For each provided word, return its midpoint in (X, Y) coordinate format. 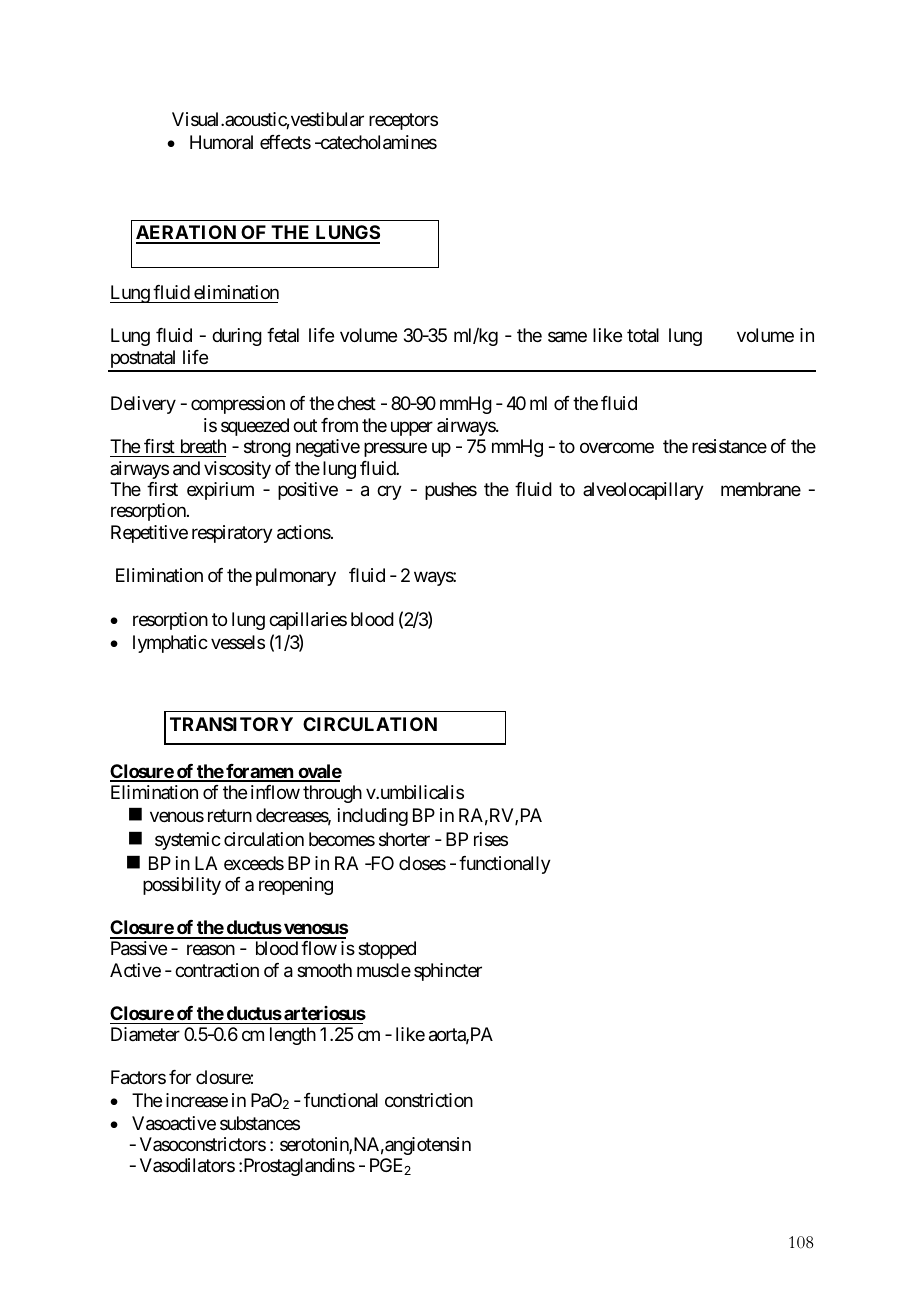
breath (203, 446)
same (567, 337)
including (373, 817)
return (230, 816)
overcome (617, 448)
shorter (404, 839)
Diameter (145, 1034)
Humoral (221, 142)
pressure (395, 450)
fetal (283, 335)
